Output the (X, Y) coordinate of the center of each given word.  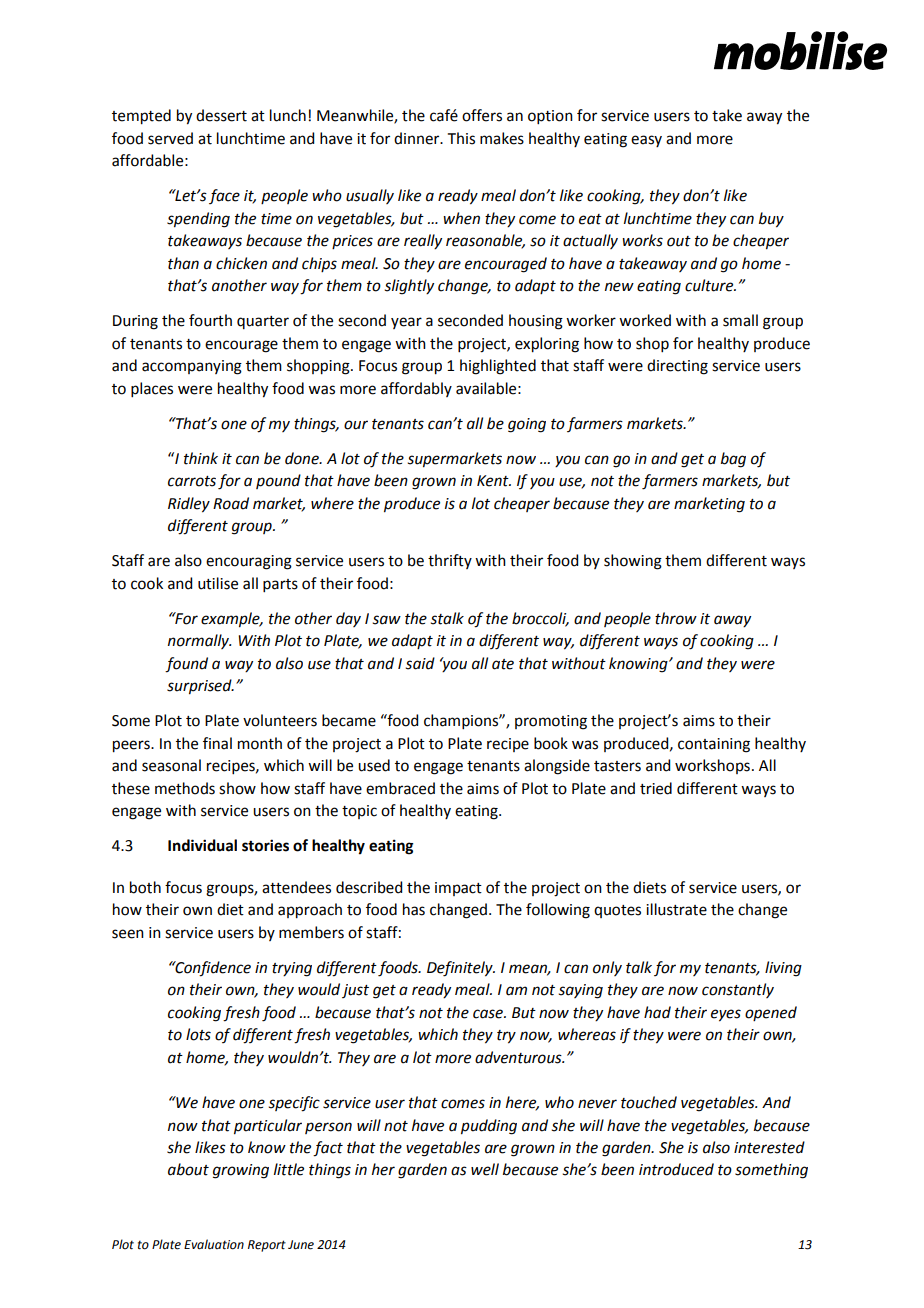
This (461, 138)
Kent (494, 481)
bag (733, 460)
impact (458, 889)
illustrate (676, 909)
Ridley (189, 505)
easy (646, 141)
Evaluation (214, 1244)
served (170, 138)
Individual (202, 845)
